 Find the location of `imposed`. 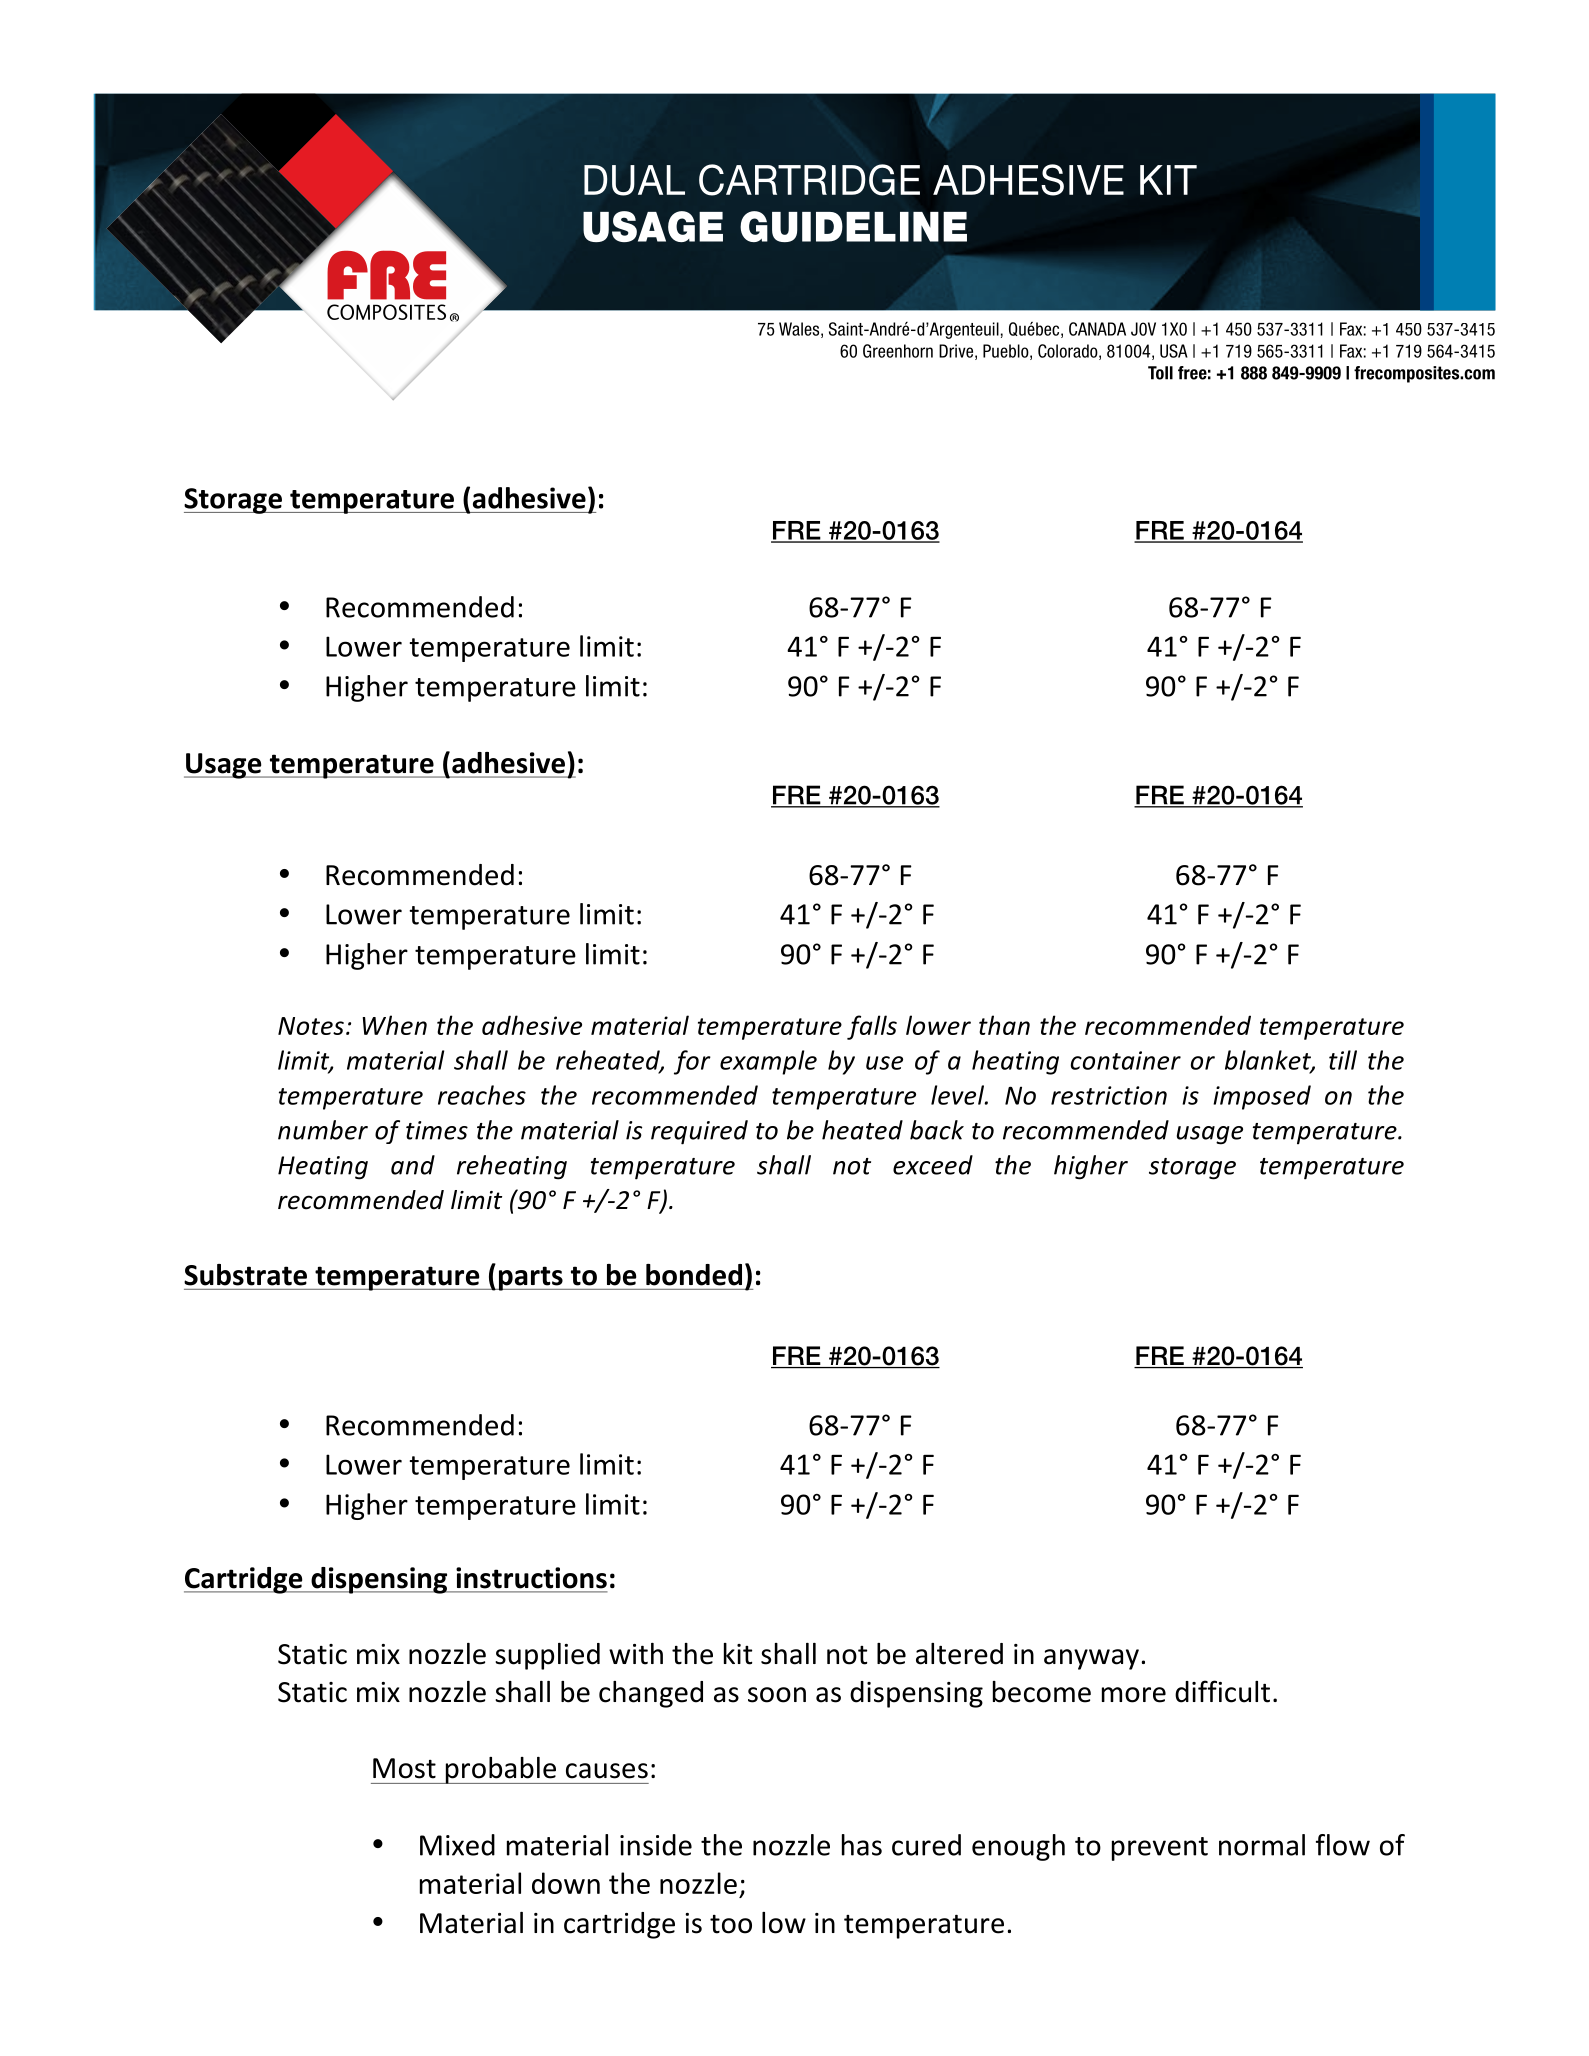

imposed is located at coordinates (1262, 1097).
